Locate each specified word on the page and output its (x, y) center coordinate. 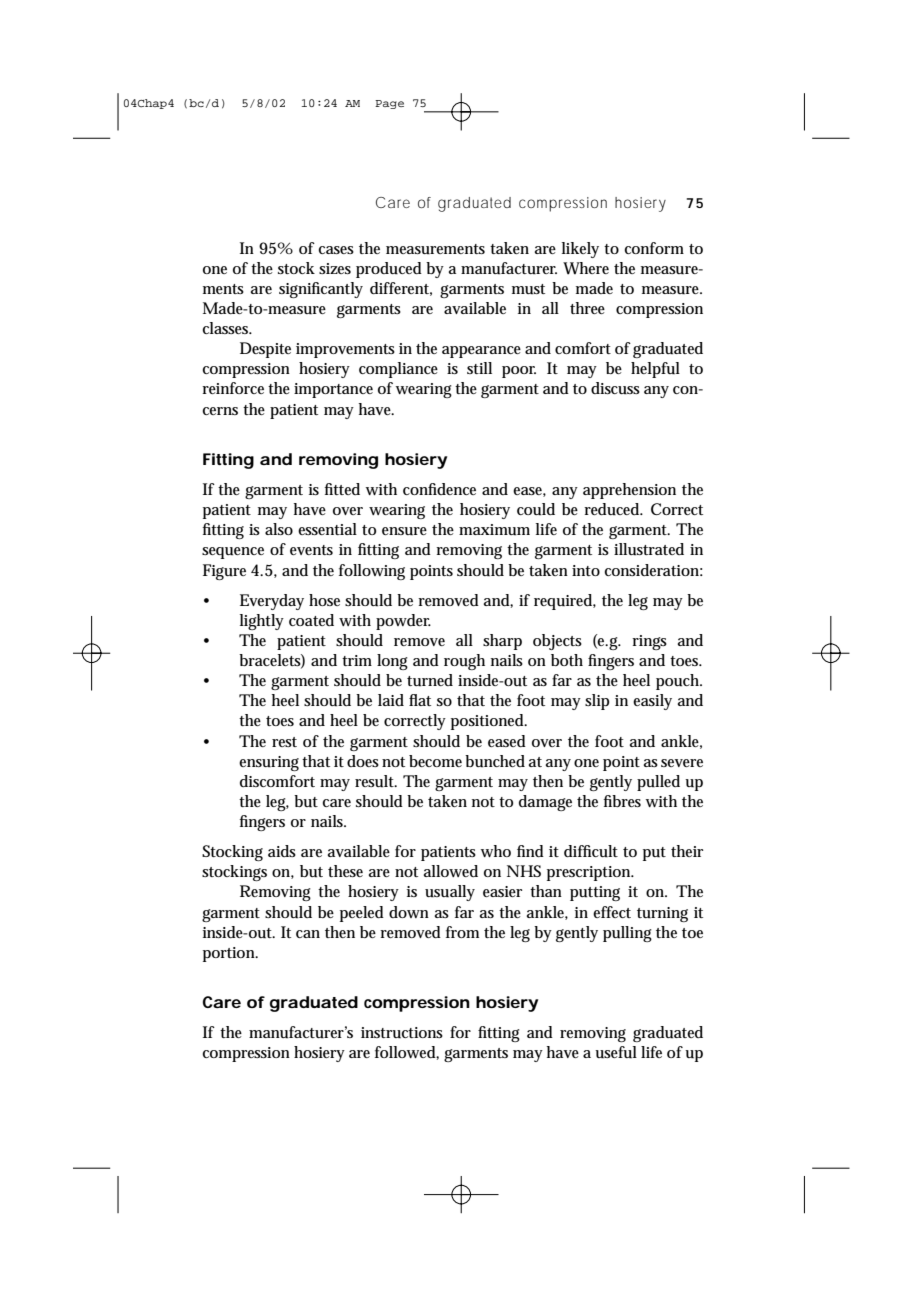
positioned (489, 722)
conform (654, 248)
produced (389, 270)
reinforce (233, 388)
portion (230, 954)
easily (652, 702)
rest (284, 742)
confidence (439, 489)
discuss (615, 388)
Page (389, 104)
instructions (402, 1033)
